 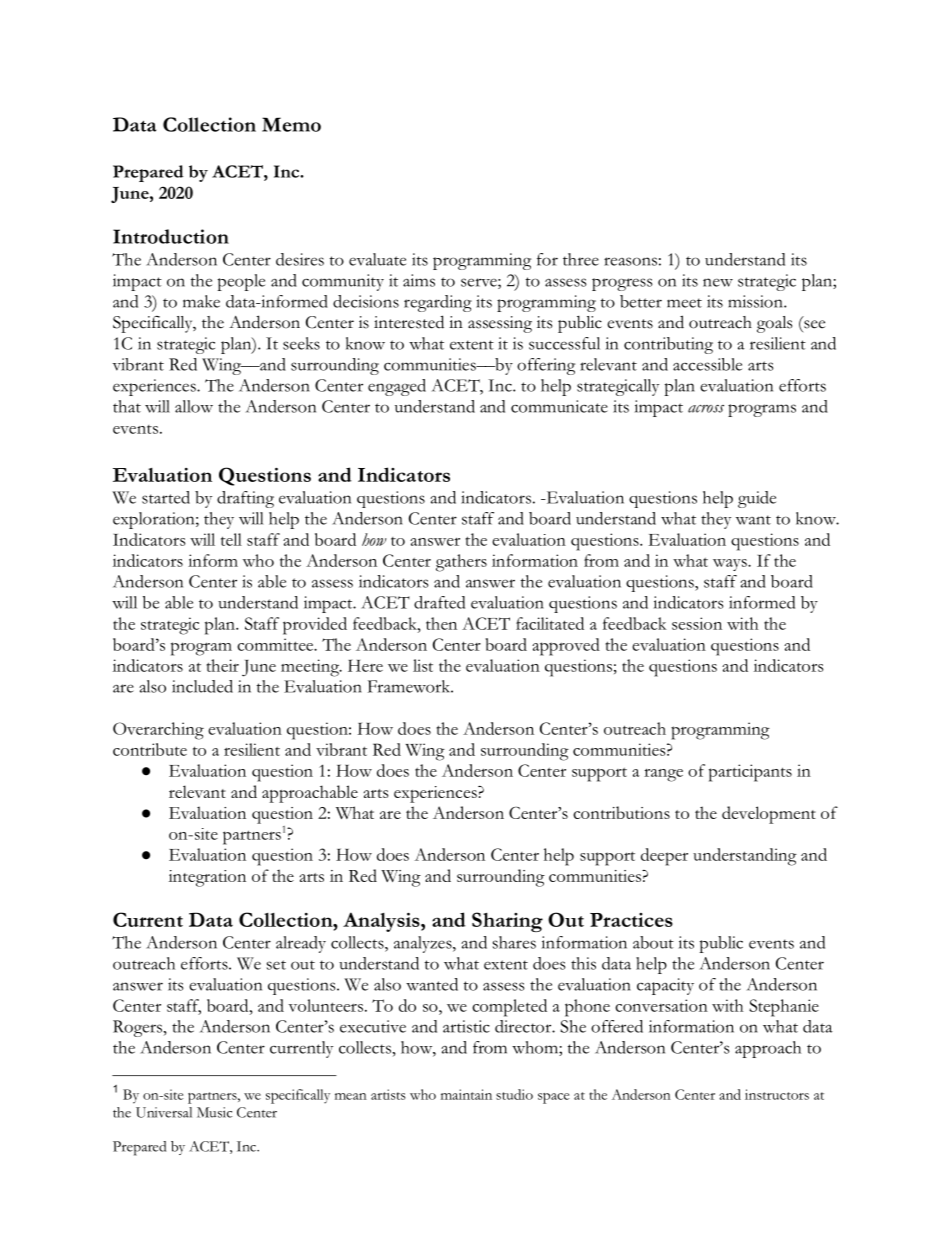 I want to click on new, so click(x=718, y=282).
